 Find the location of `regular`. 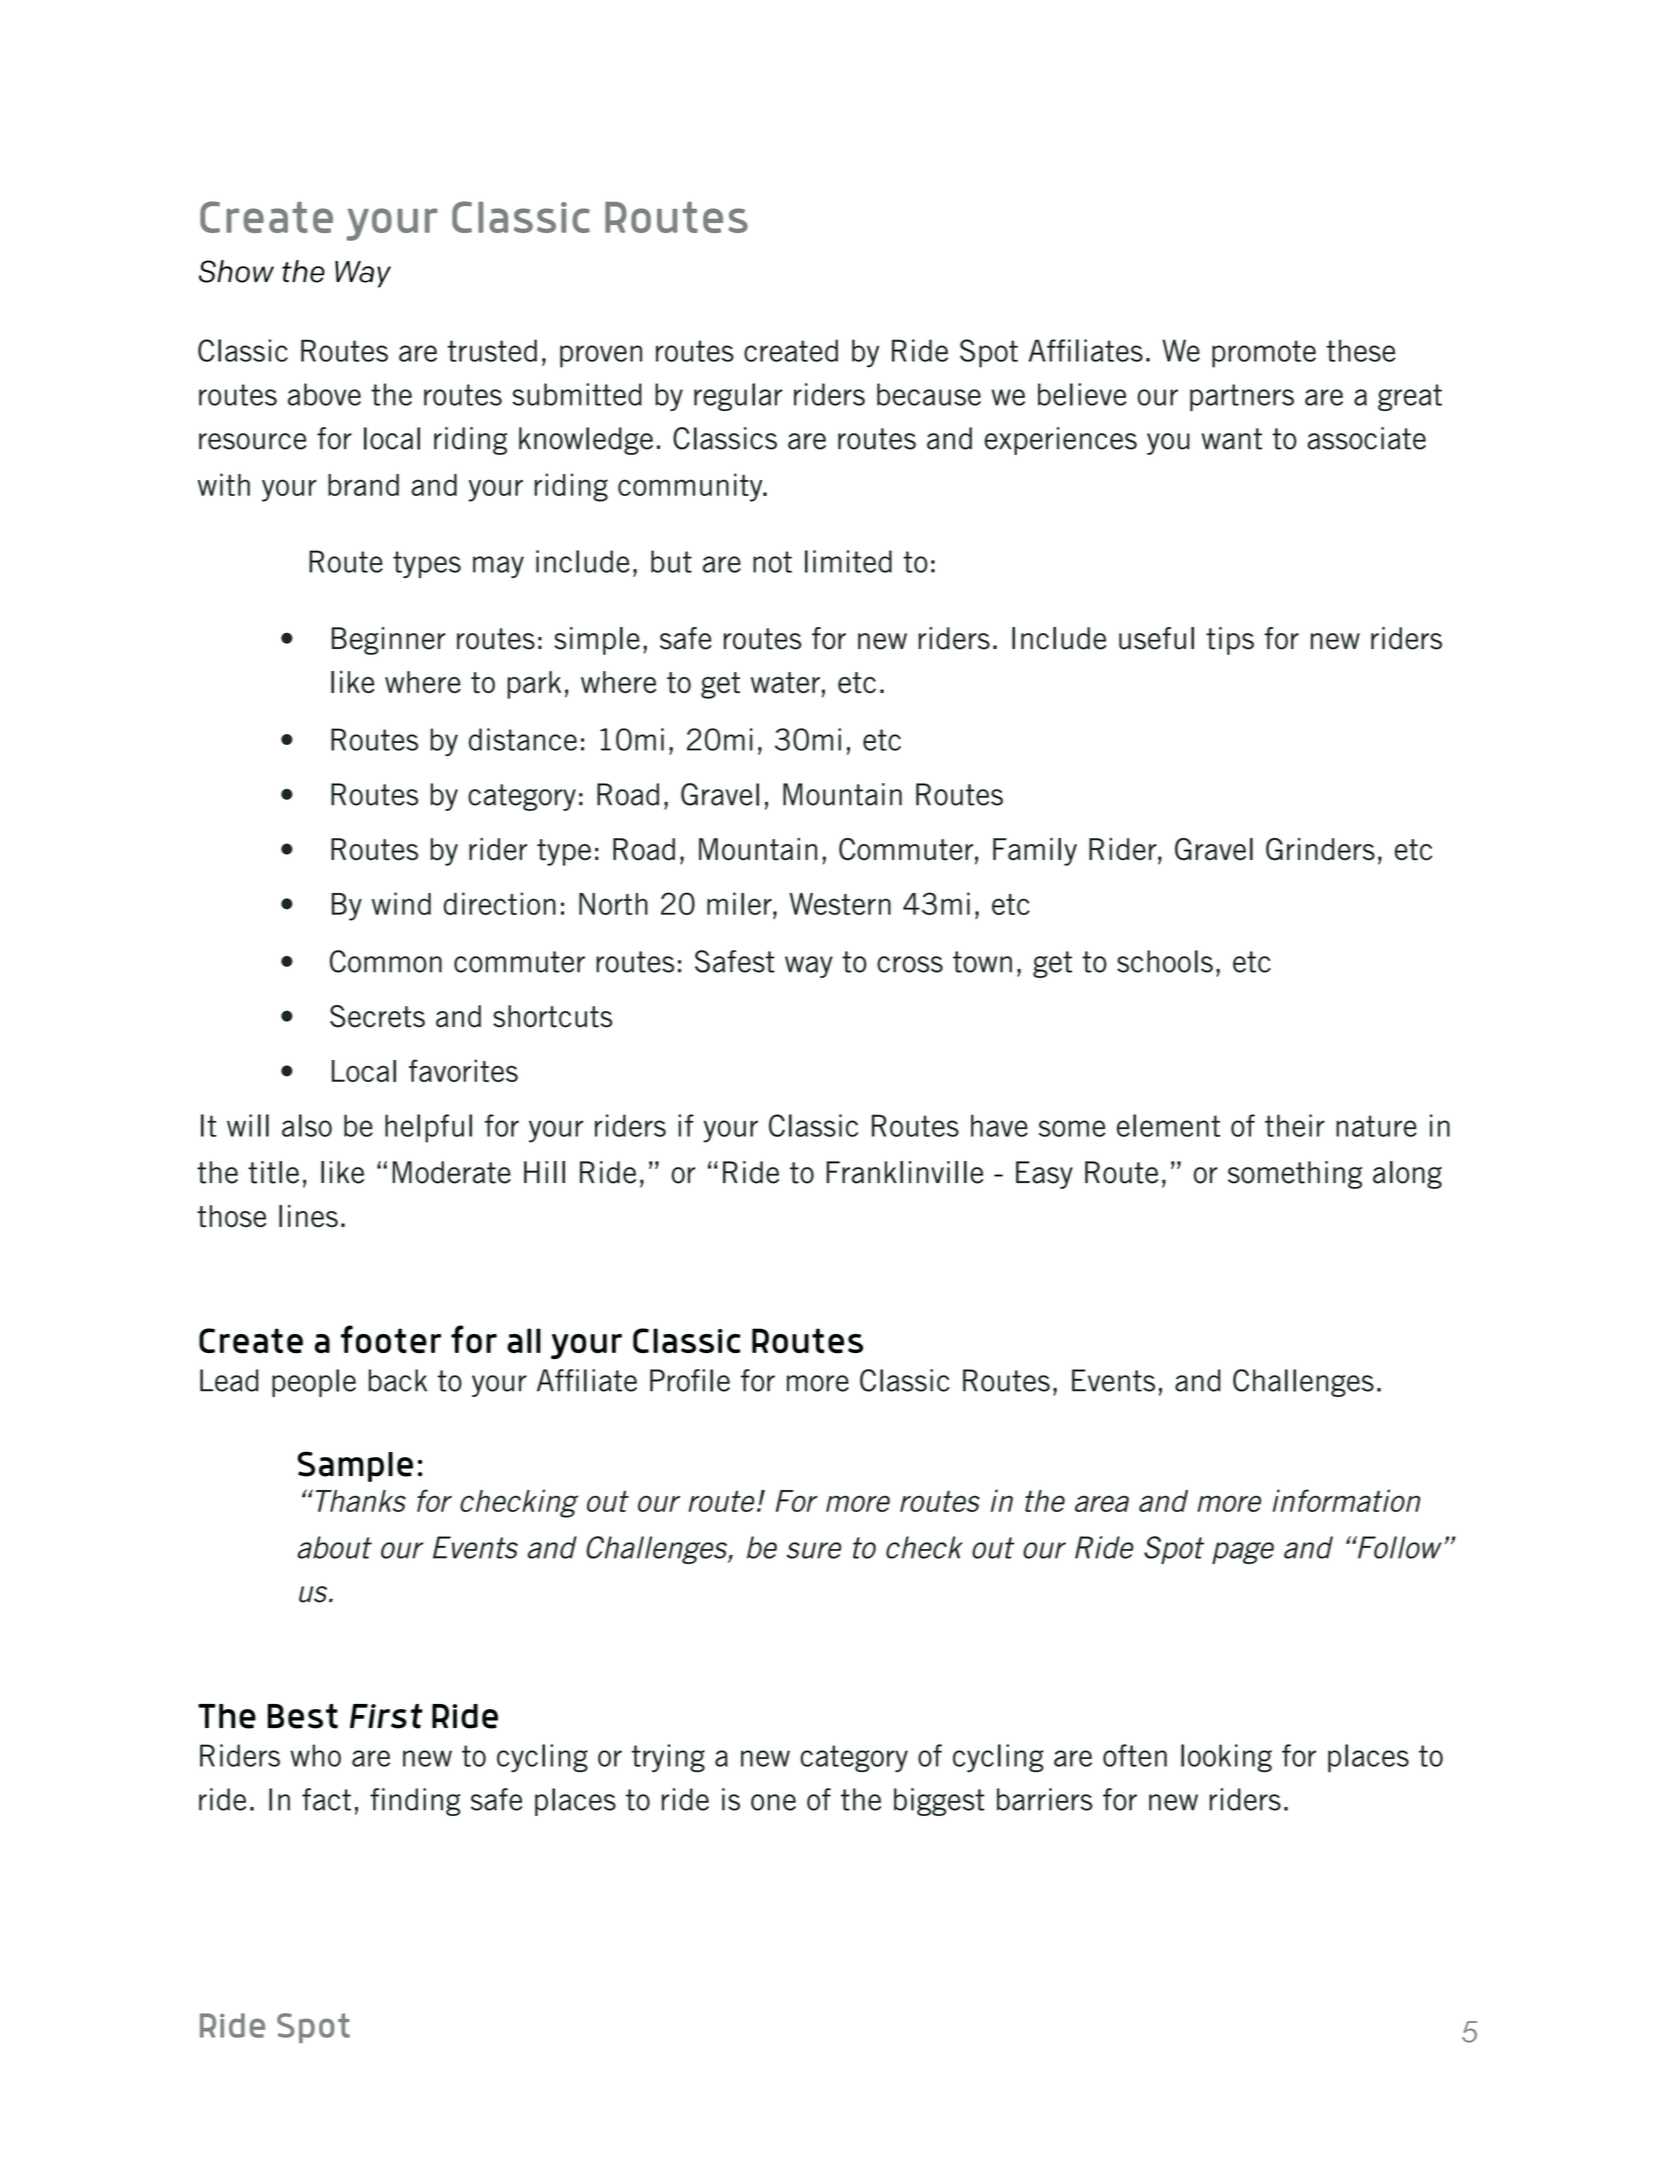

regular is located at coordinates (738, 397).
